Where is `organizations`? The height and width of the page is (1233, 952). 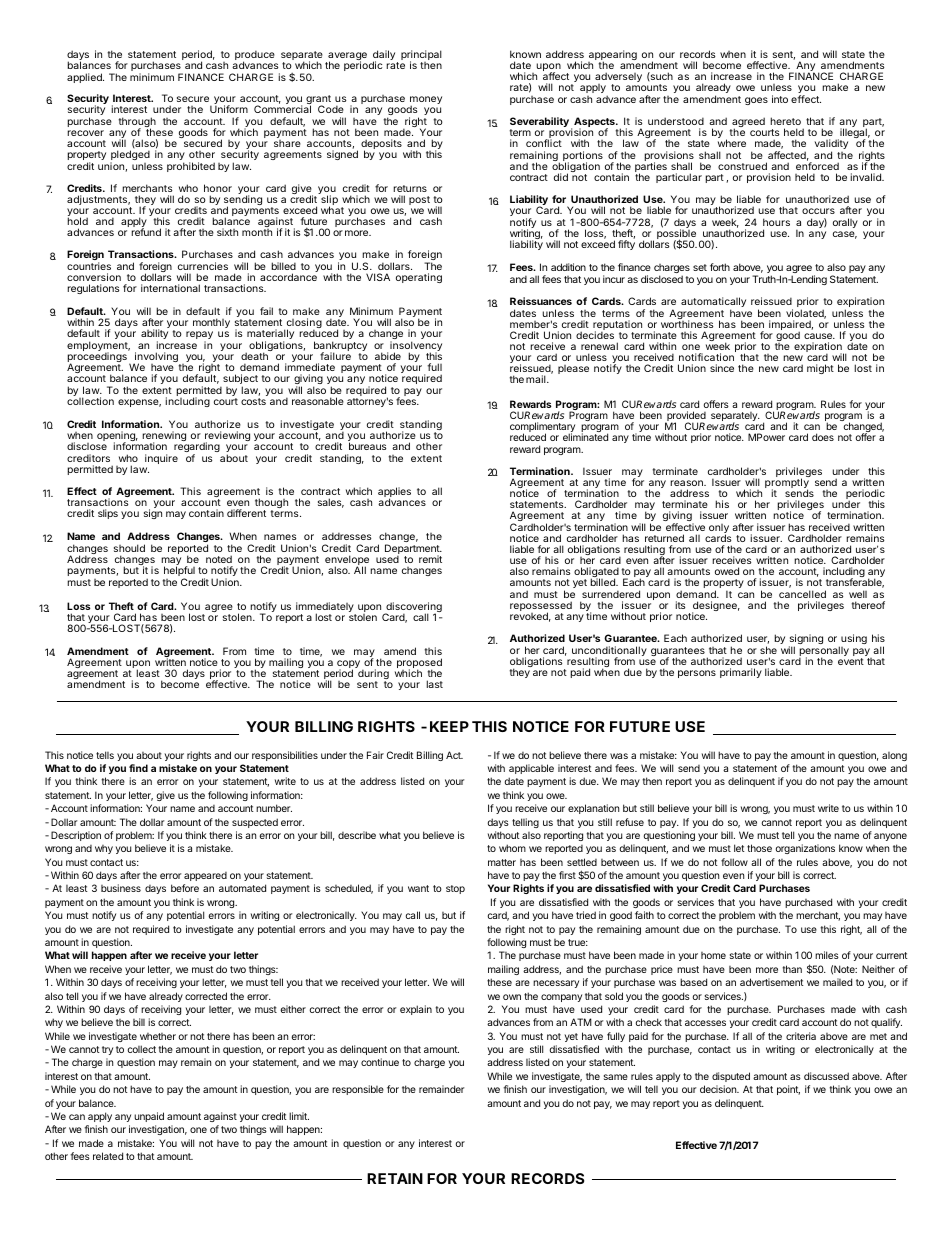
organizations is located at coordinates (805, 849).
